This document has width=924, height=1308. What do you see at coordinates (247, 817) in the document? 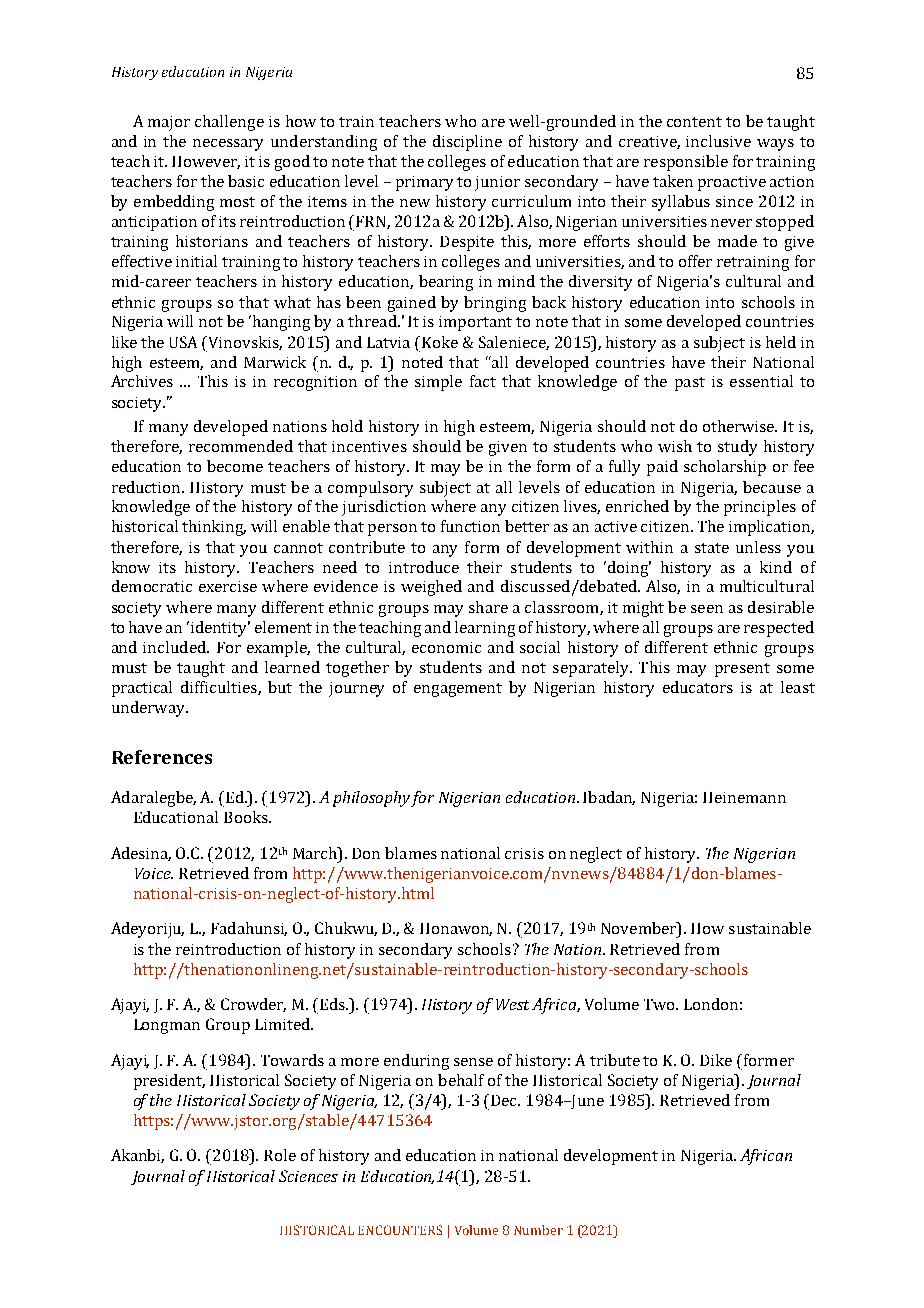
I see `Books` at bounding box center [247, 817].
